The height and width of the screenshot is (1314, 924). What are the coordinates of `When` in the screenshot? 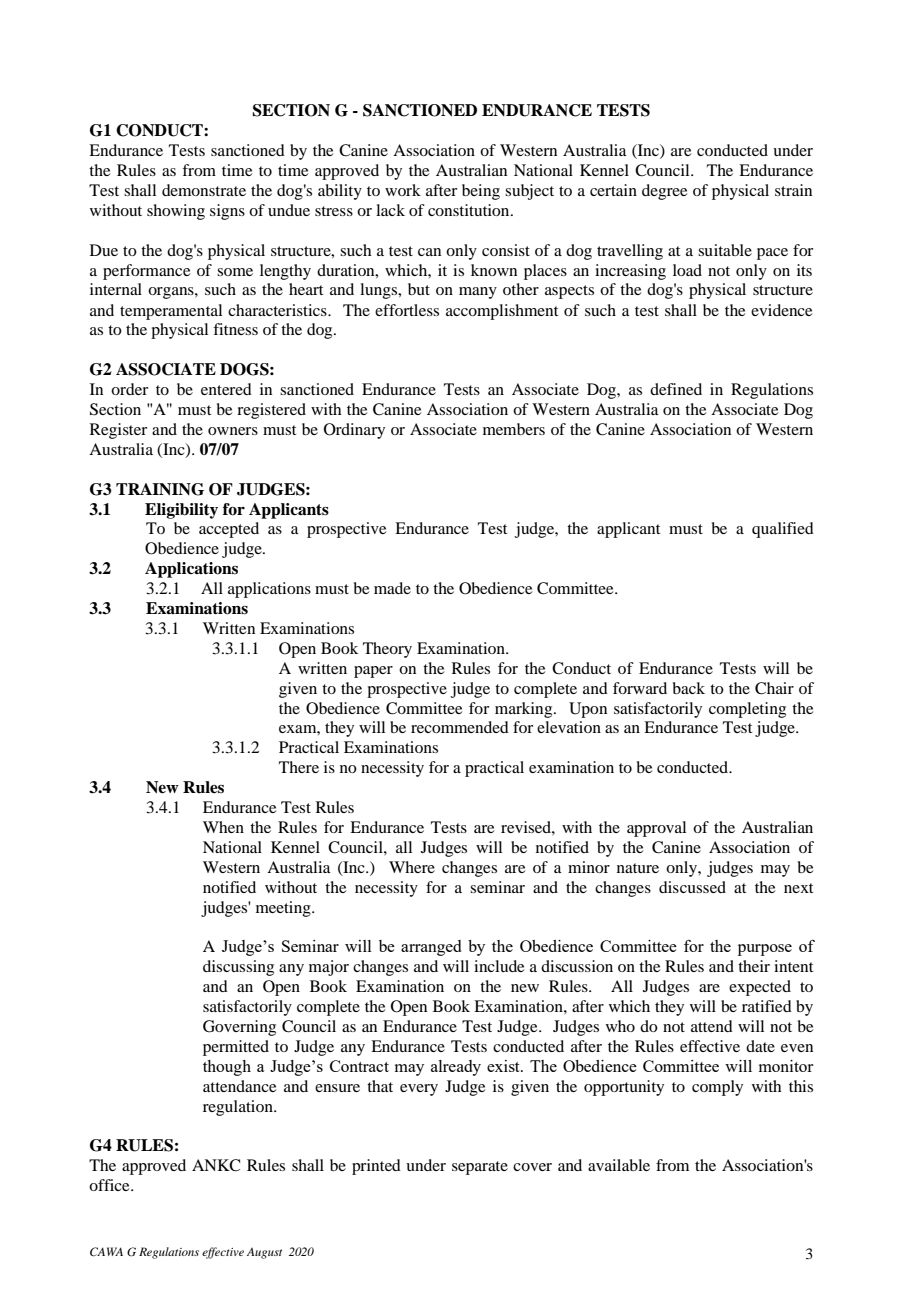 It's located at (223, 827).
